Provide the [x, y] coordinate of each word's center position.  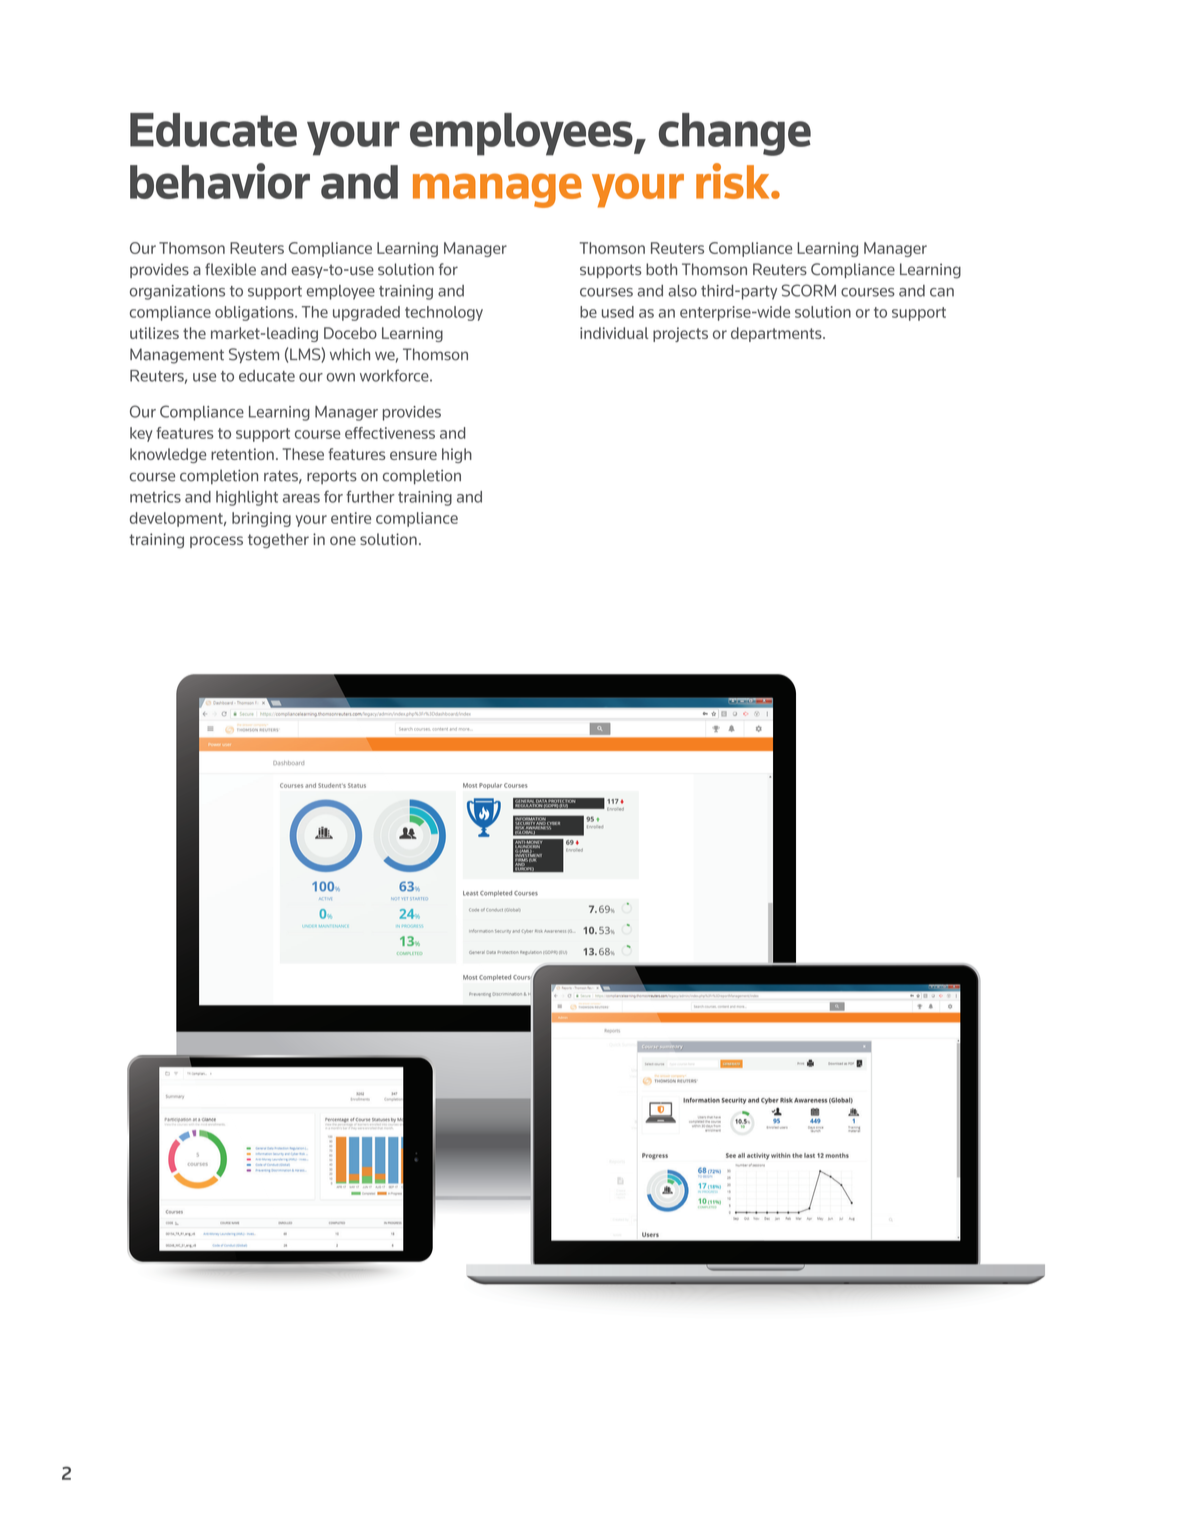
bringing [261, 519]
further [370, 496]
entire [351, 518]
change [735, 134]
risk [734, 181]
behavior [220, 181]
